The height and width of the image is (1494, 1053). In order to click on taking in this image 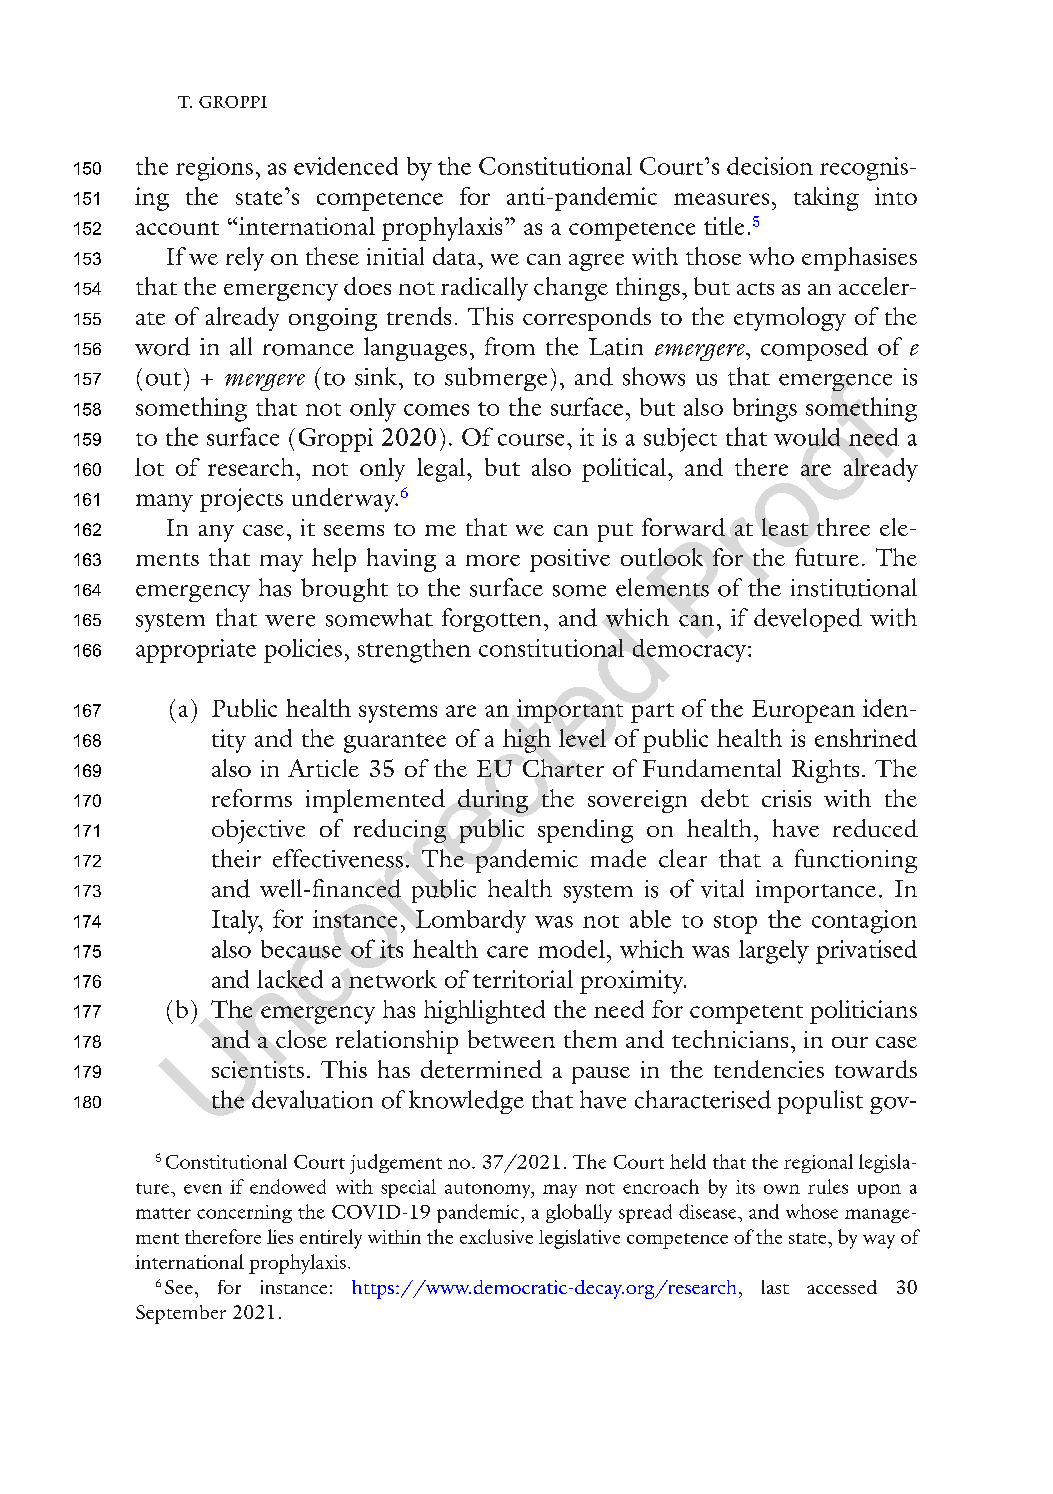, I will do `click(826, 199)`.
